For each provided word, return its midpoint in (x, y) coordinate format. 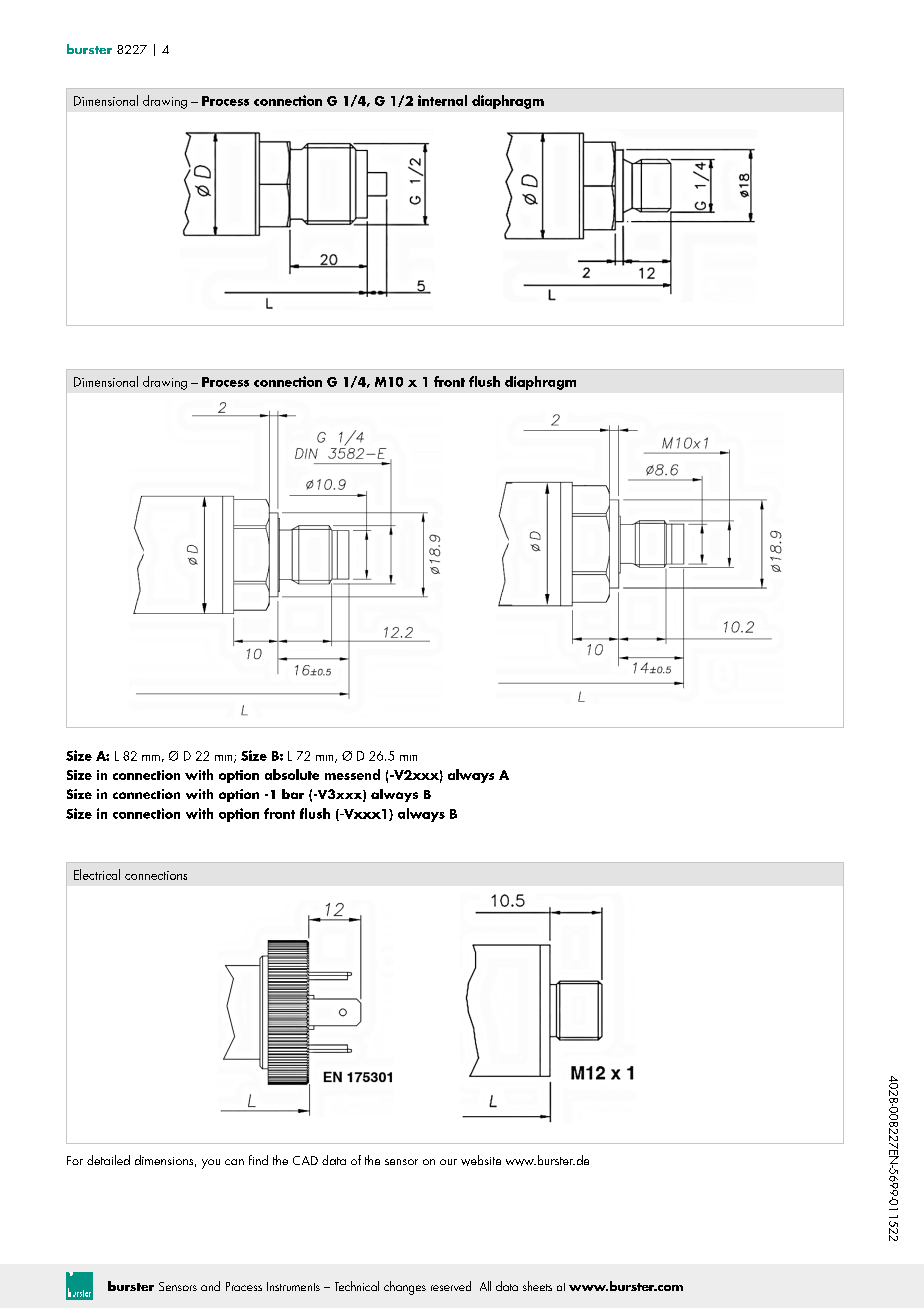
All (485, 1286)
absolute (292, 774)
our (448, 1162)
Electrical (97, 874)
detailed (108, 1160)
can (234, 1162)
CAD (305, 1160)
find (258, 1160)
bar (293, 794)
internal (442, 100)
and (210, 1286)
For (75, 1160)
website (481, 1160)
